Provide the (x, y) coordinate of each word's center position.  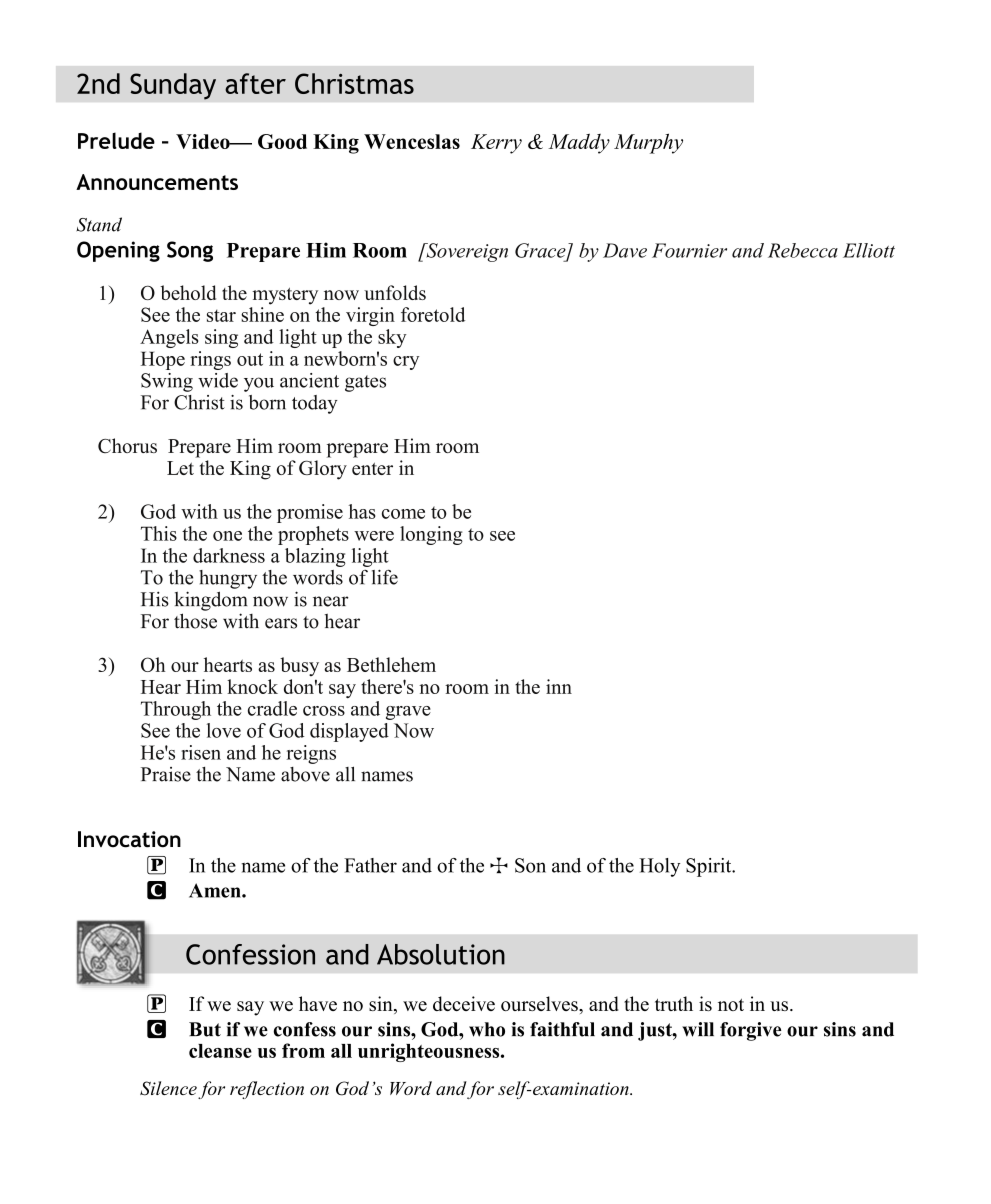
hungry (228, 579)
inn (559, 686)
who (487, 1029)
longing (431, 535)
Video (204, 141)
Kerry (496, 144)
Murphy (648, 143)
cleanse (220, 1051)
